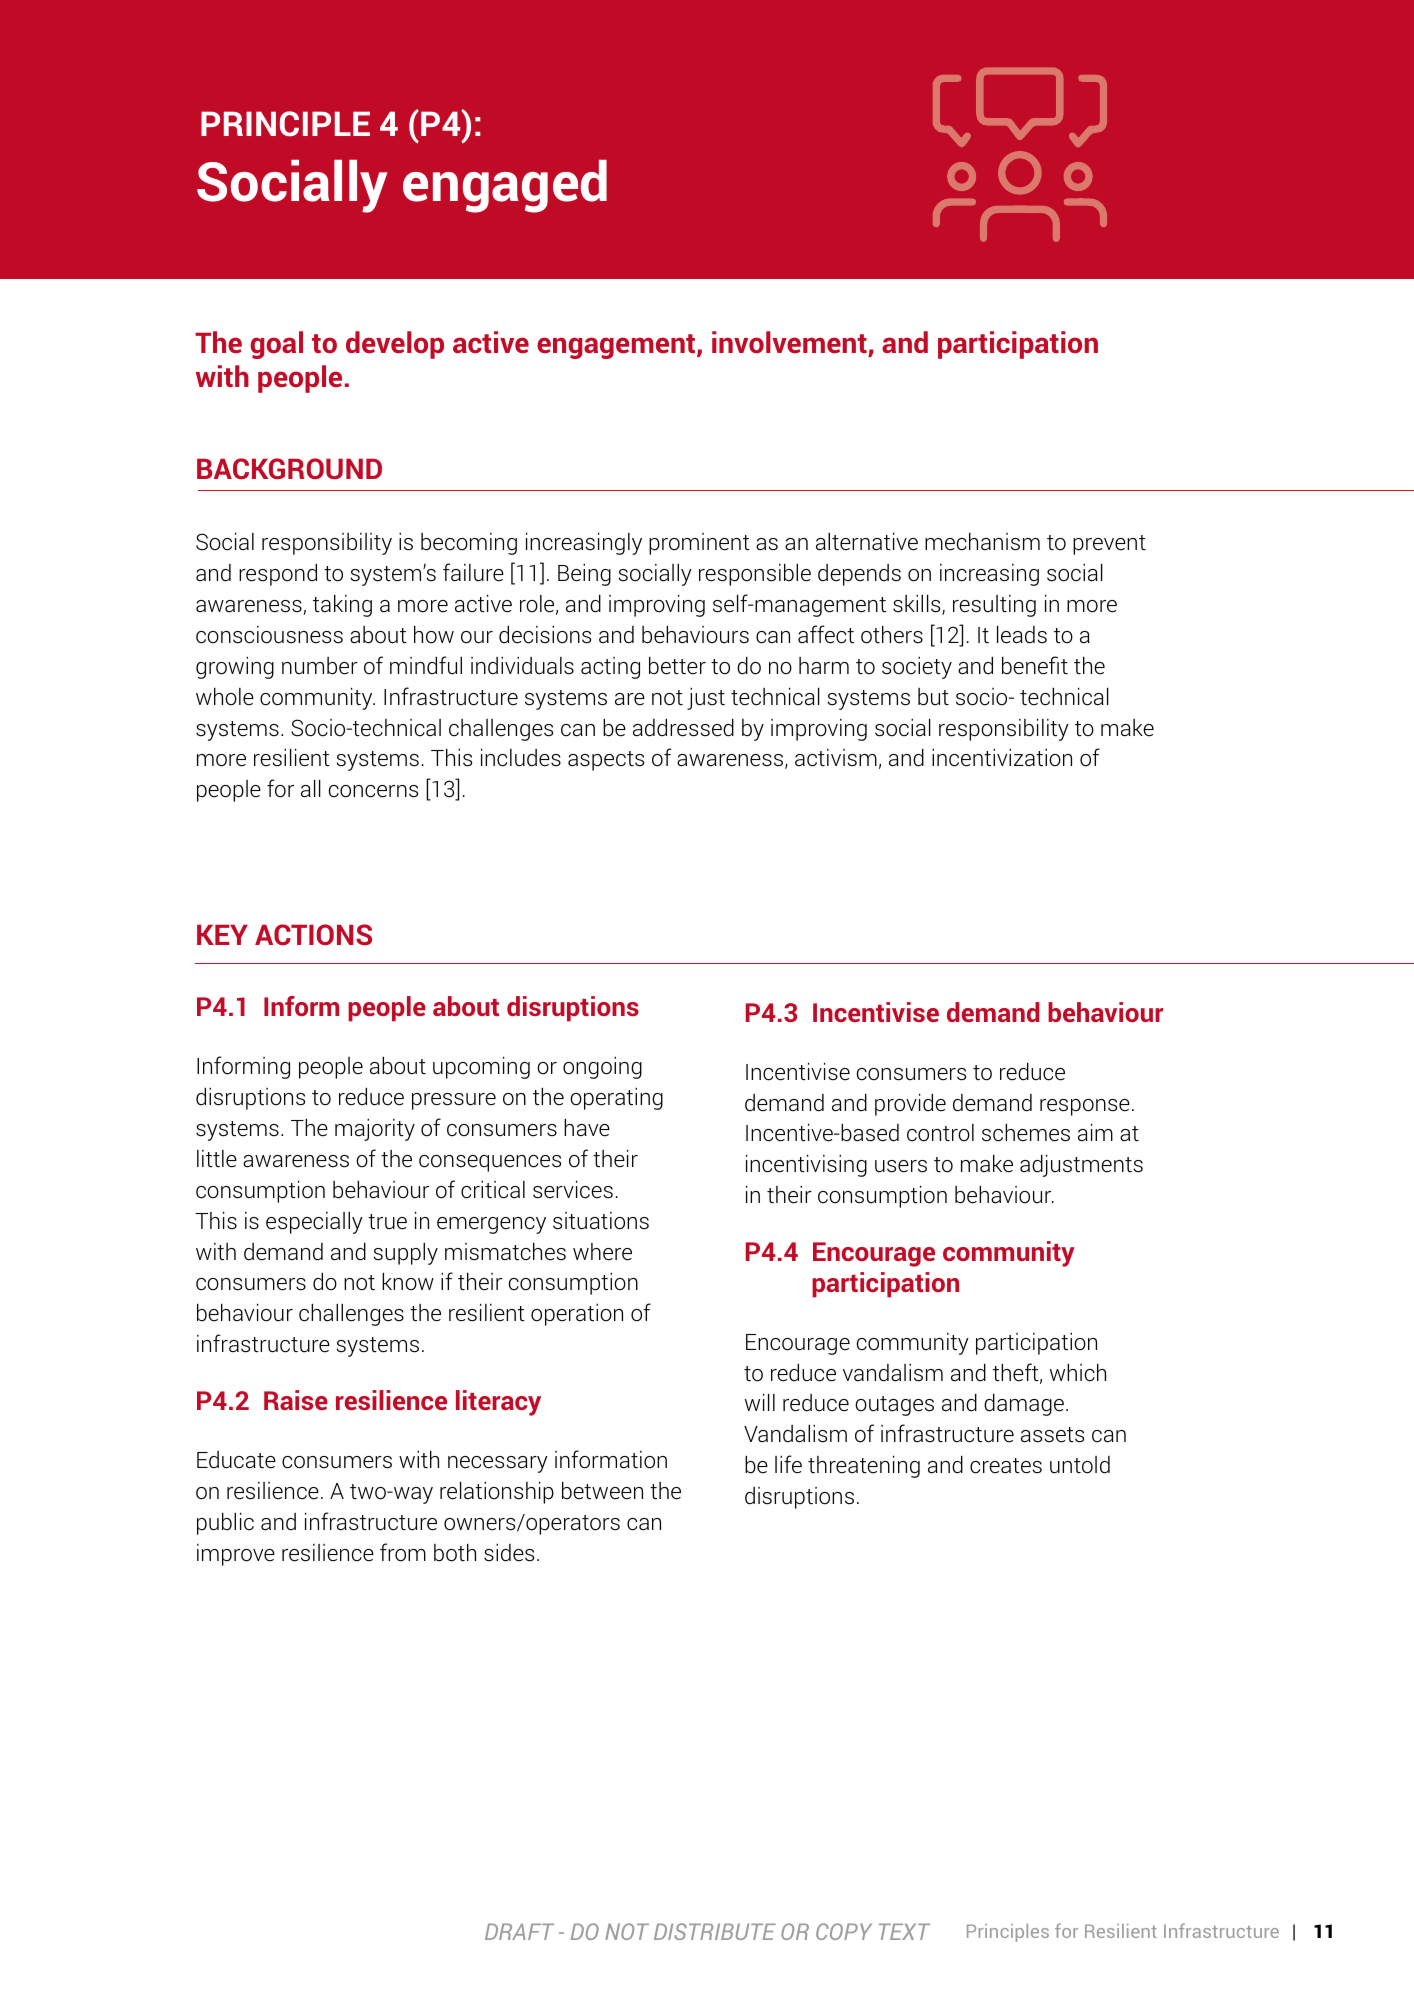 This screenshot has height=2000, width=1414. I want to click on goal, so click(276, 345).
